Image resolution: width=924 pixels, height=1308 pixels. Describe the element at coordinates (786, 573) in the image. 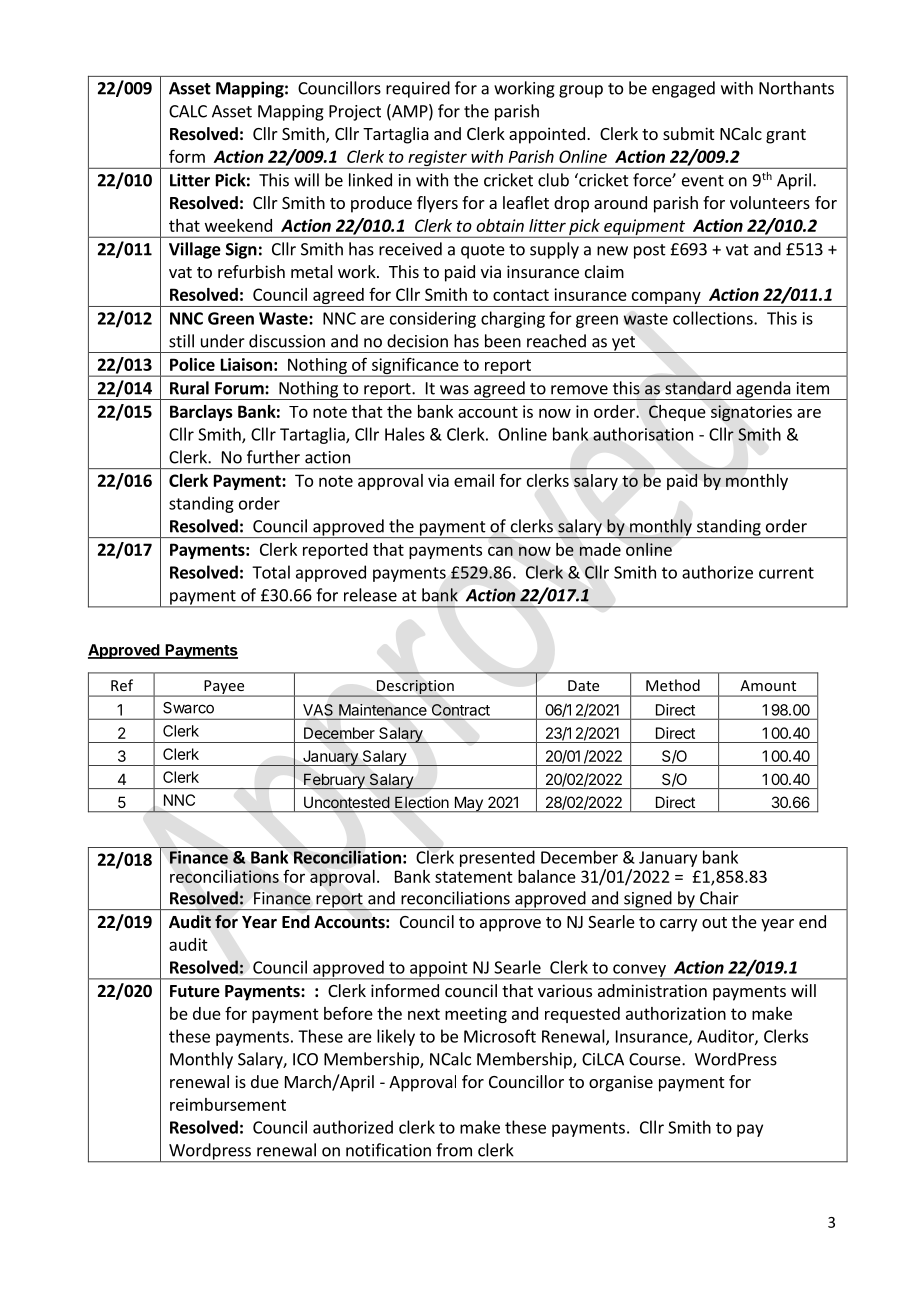

I see `current` at that location.
